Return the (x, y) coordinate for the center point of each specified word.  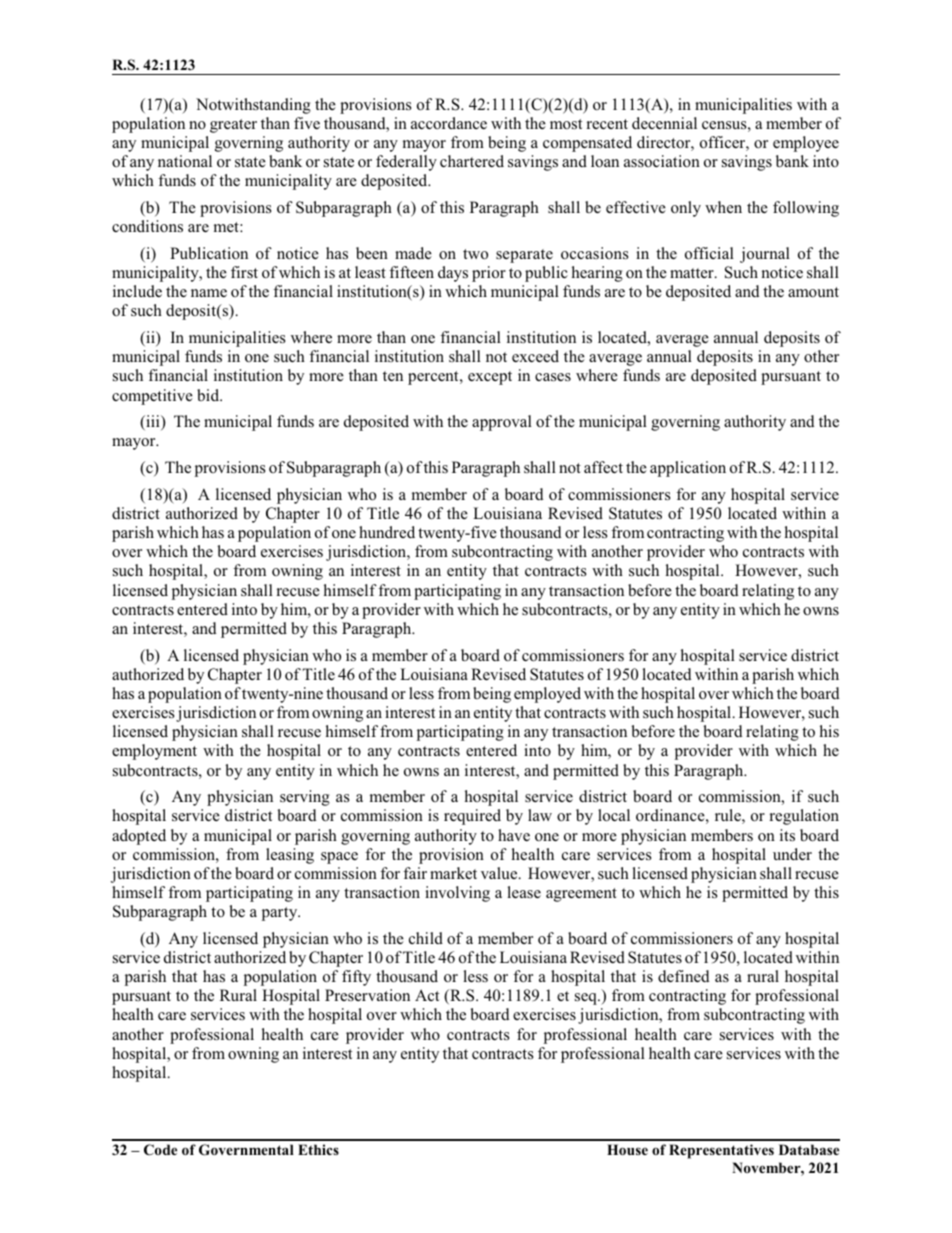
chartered (472, 161)
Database (809, 1149)
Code (160, 1150)
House (627, 1149)
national (185, 161)
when (723, 207)
